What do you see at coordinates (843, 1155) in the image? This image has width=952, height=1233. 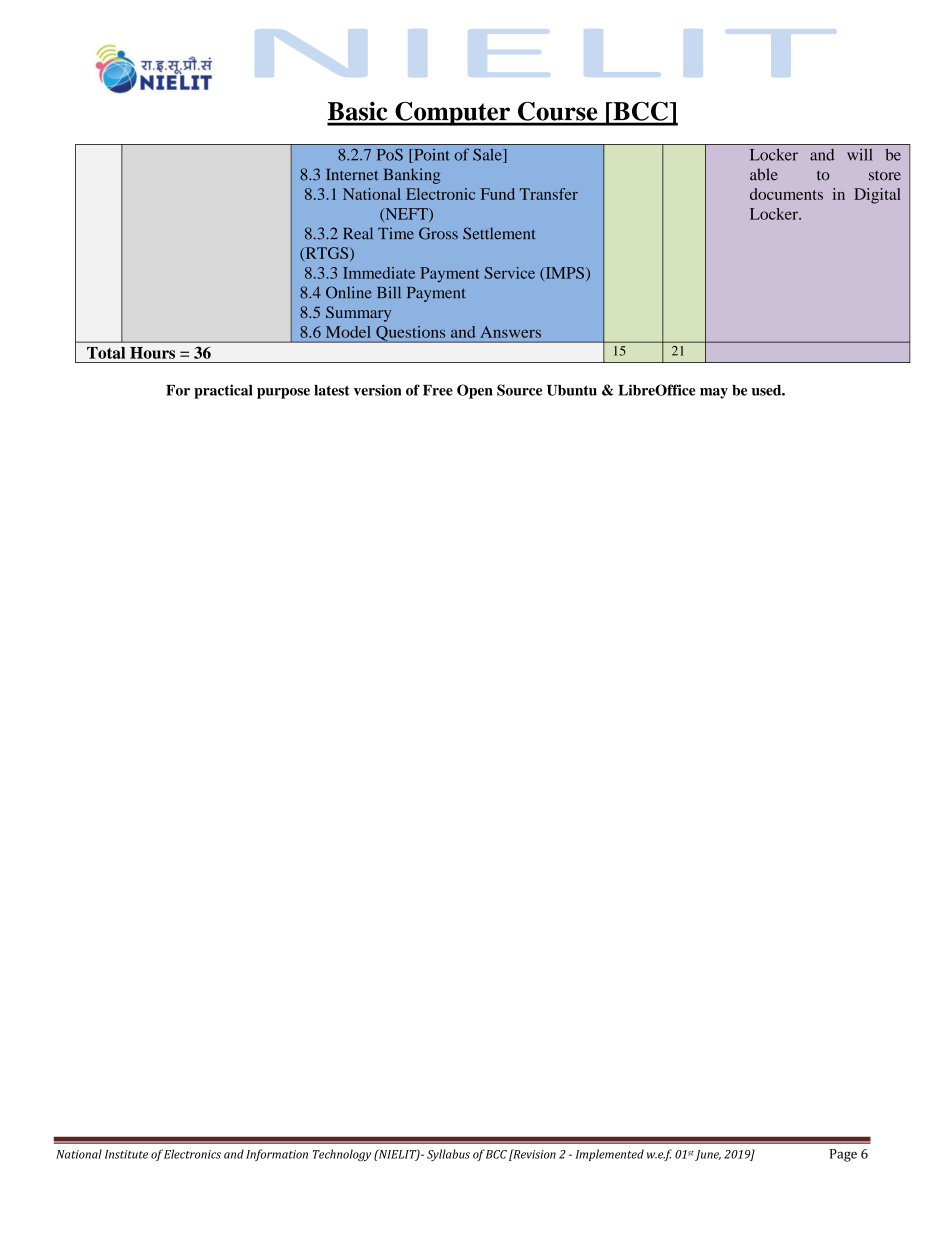 I see `Page` at bounding box center [843, 1155].
